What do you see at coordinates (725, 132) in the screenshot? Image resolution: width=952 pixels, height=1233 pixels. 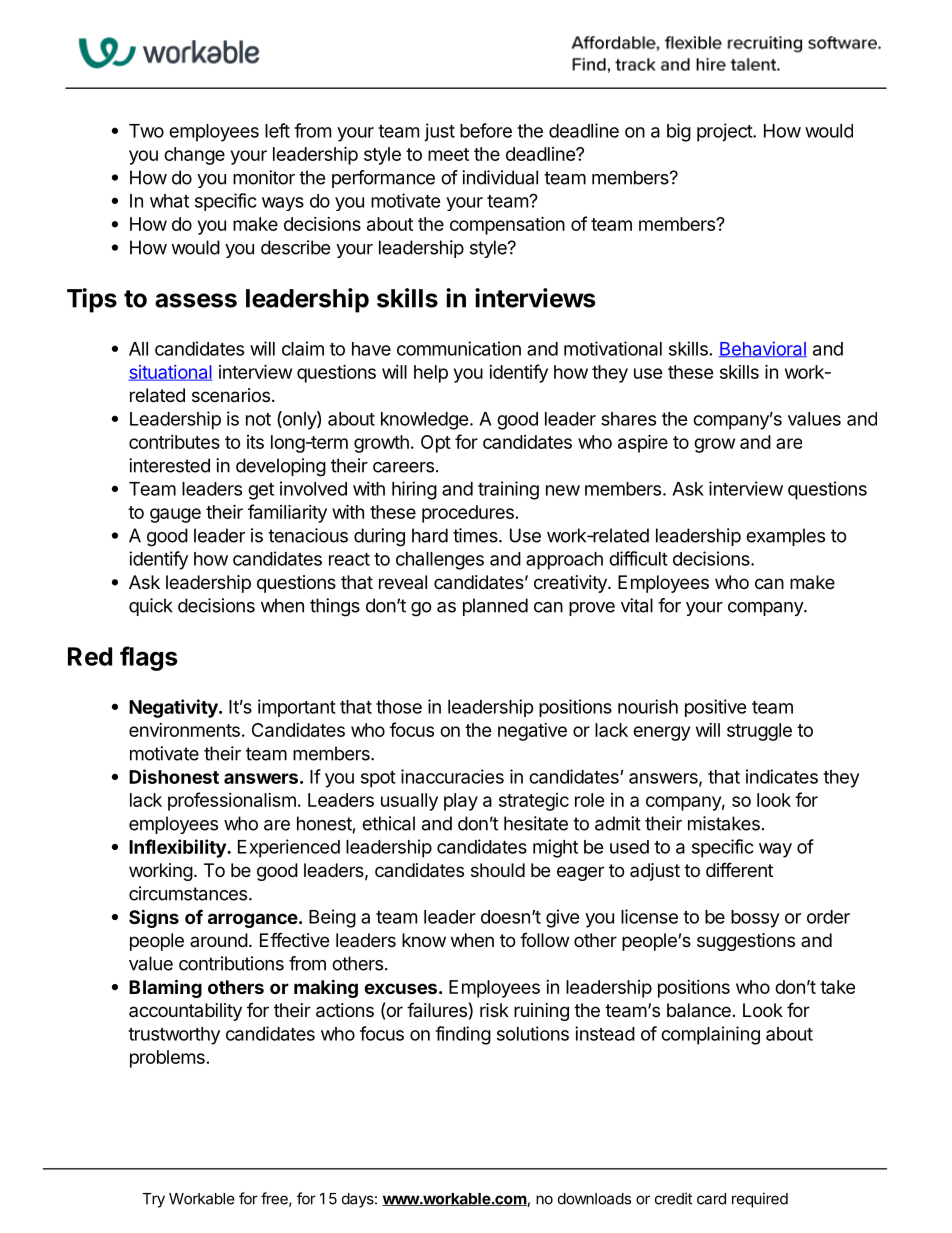 I see `project` at bounding box center [725, 132].
